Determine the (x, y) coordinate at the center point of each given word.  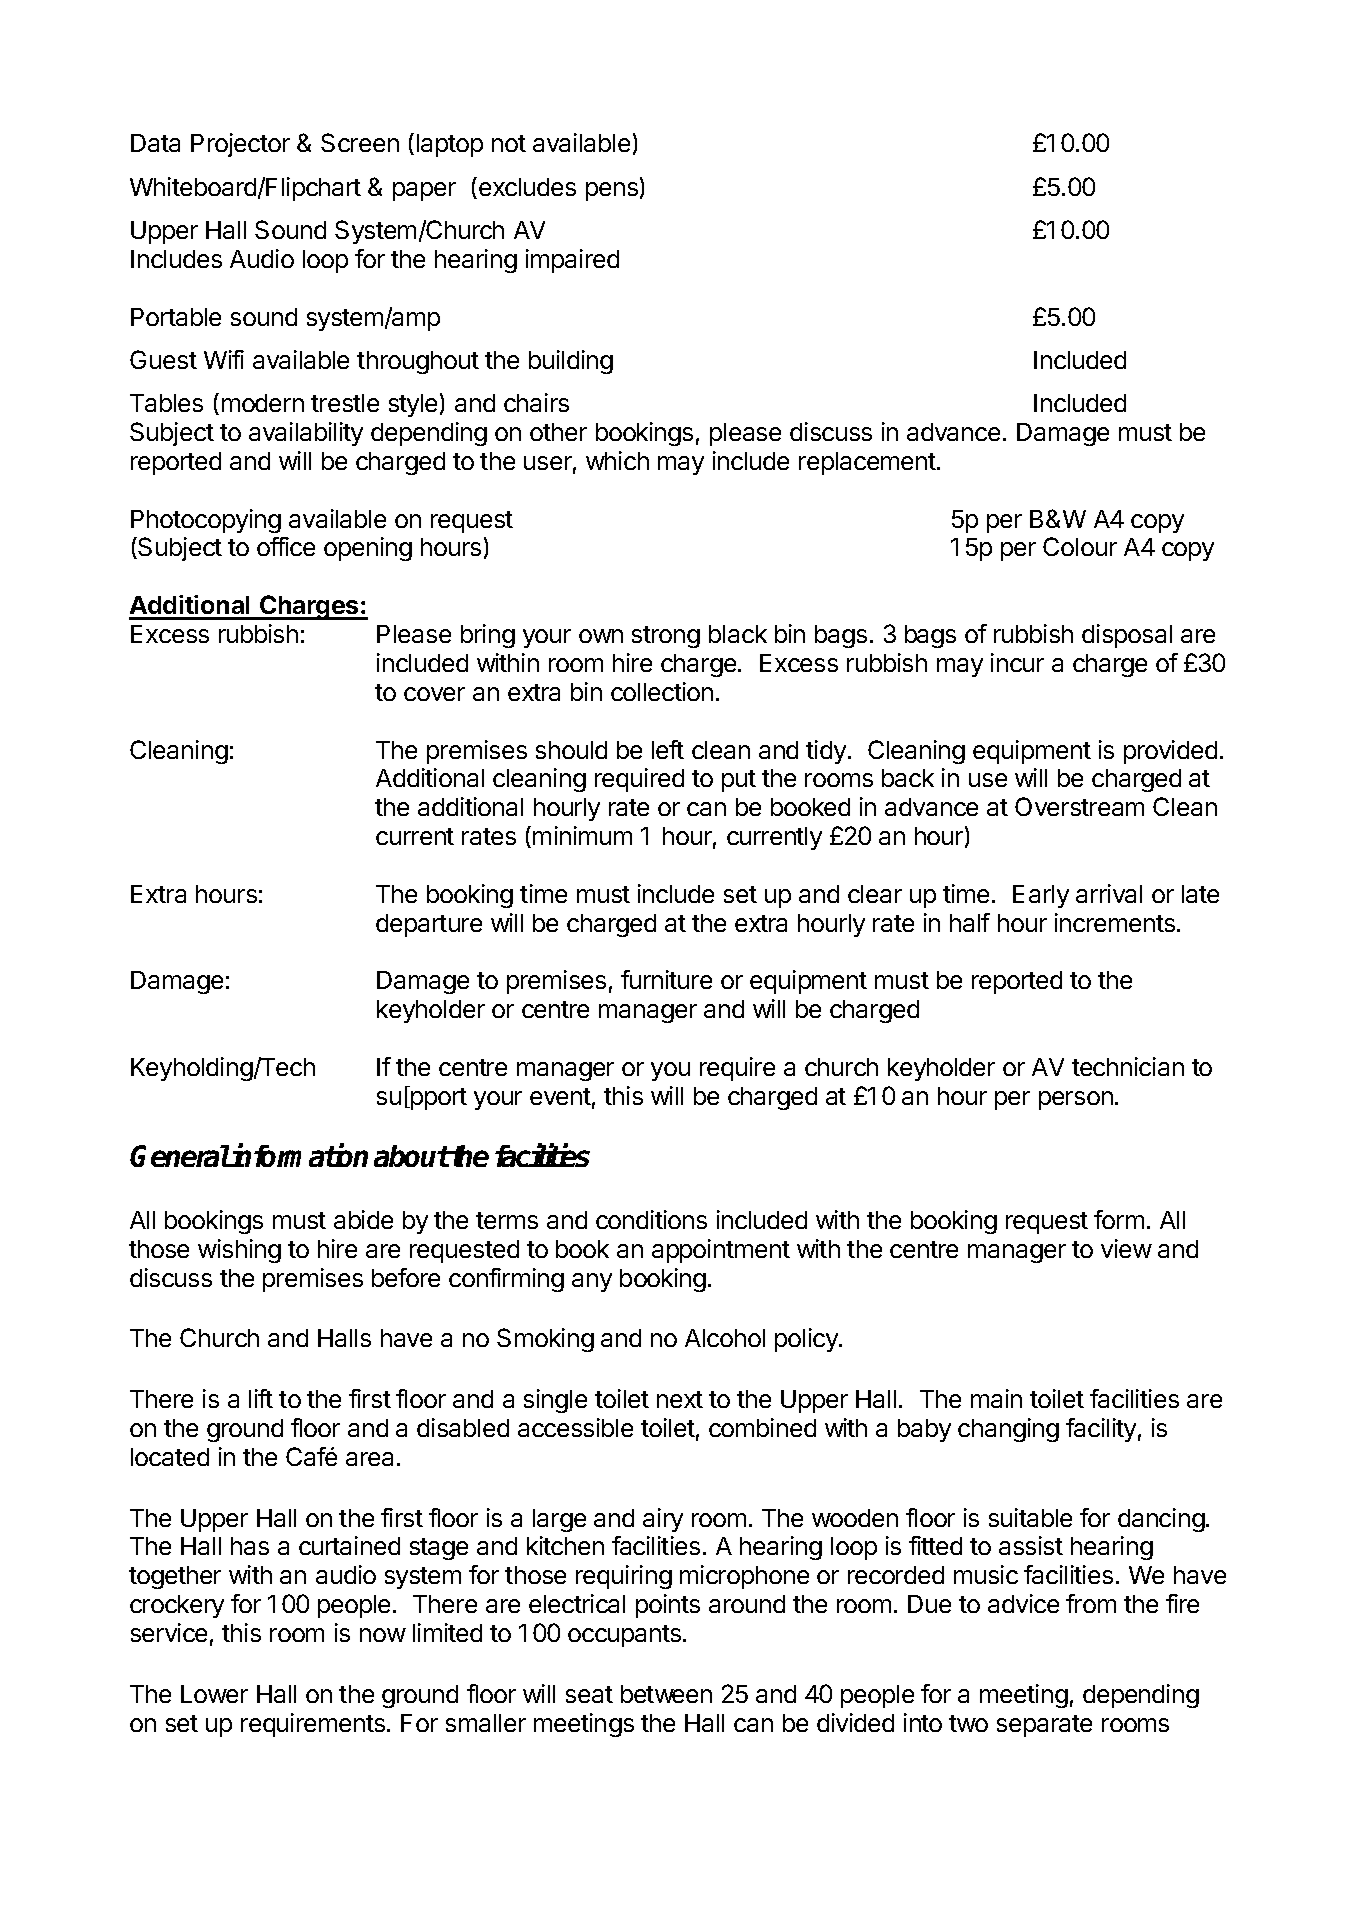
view (1126, 1248)
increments (1116, 922)
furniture (666, 979)
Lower (214, 1694)
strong (666, 637)
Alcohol (725, 1338)
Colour (1080, 546)
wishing (239, 1251)
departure (429, 925)
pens (612, 191)
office (286, 546)
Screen (360, 142)
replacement (868, 463)
